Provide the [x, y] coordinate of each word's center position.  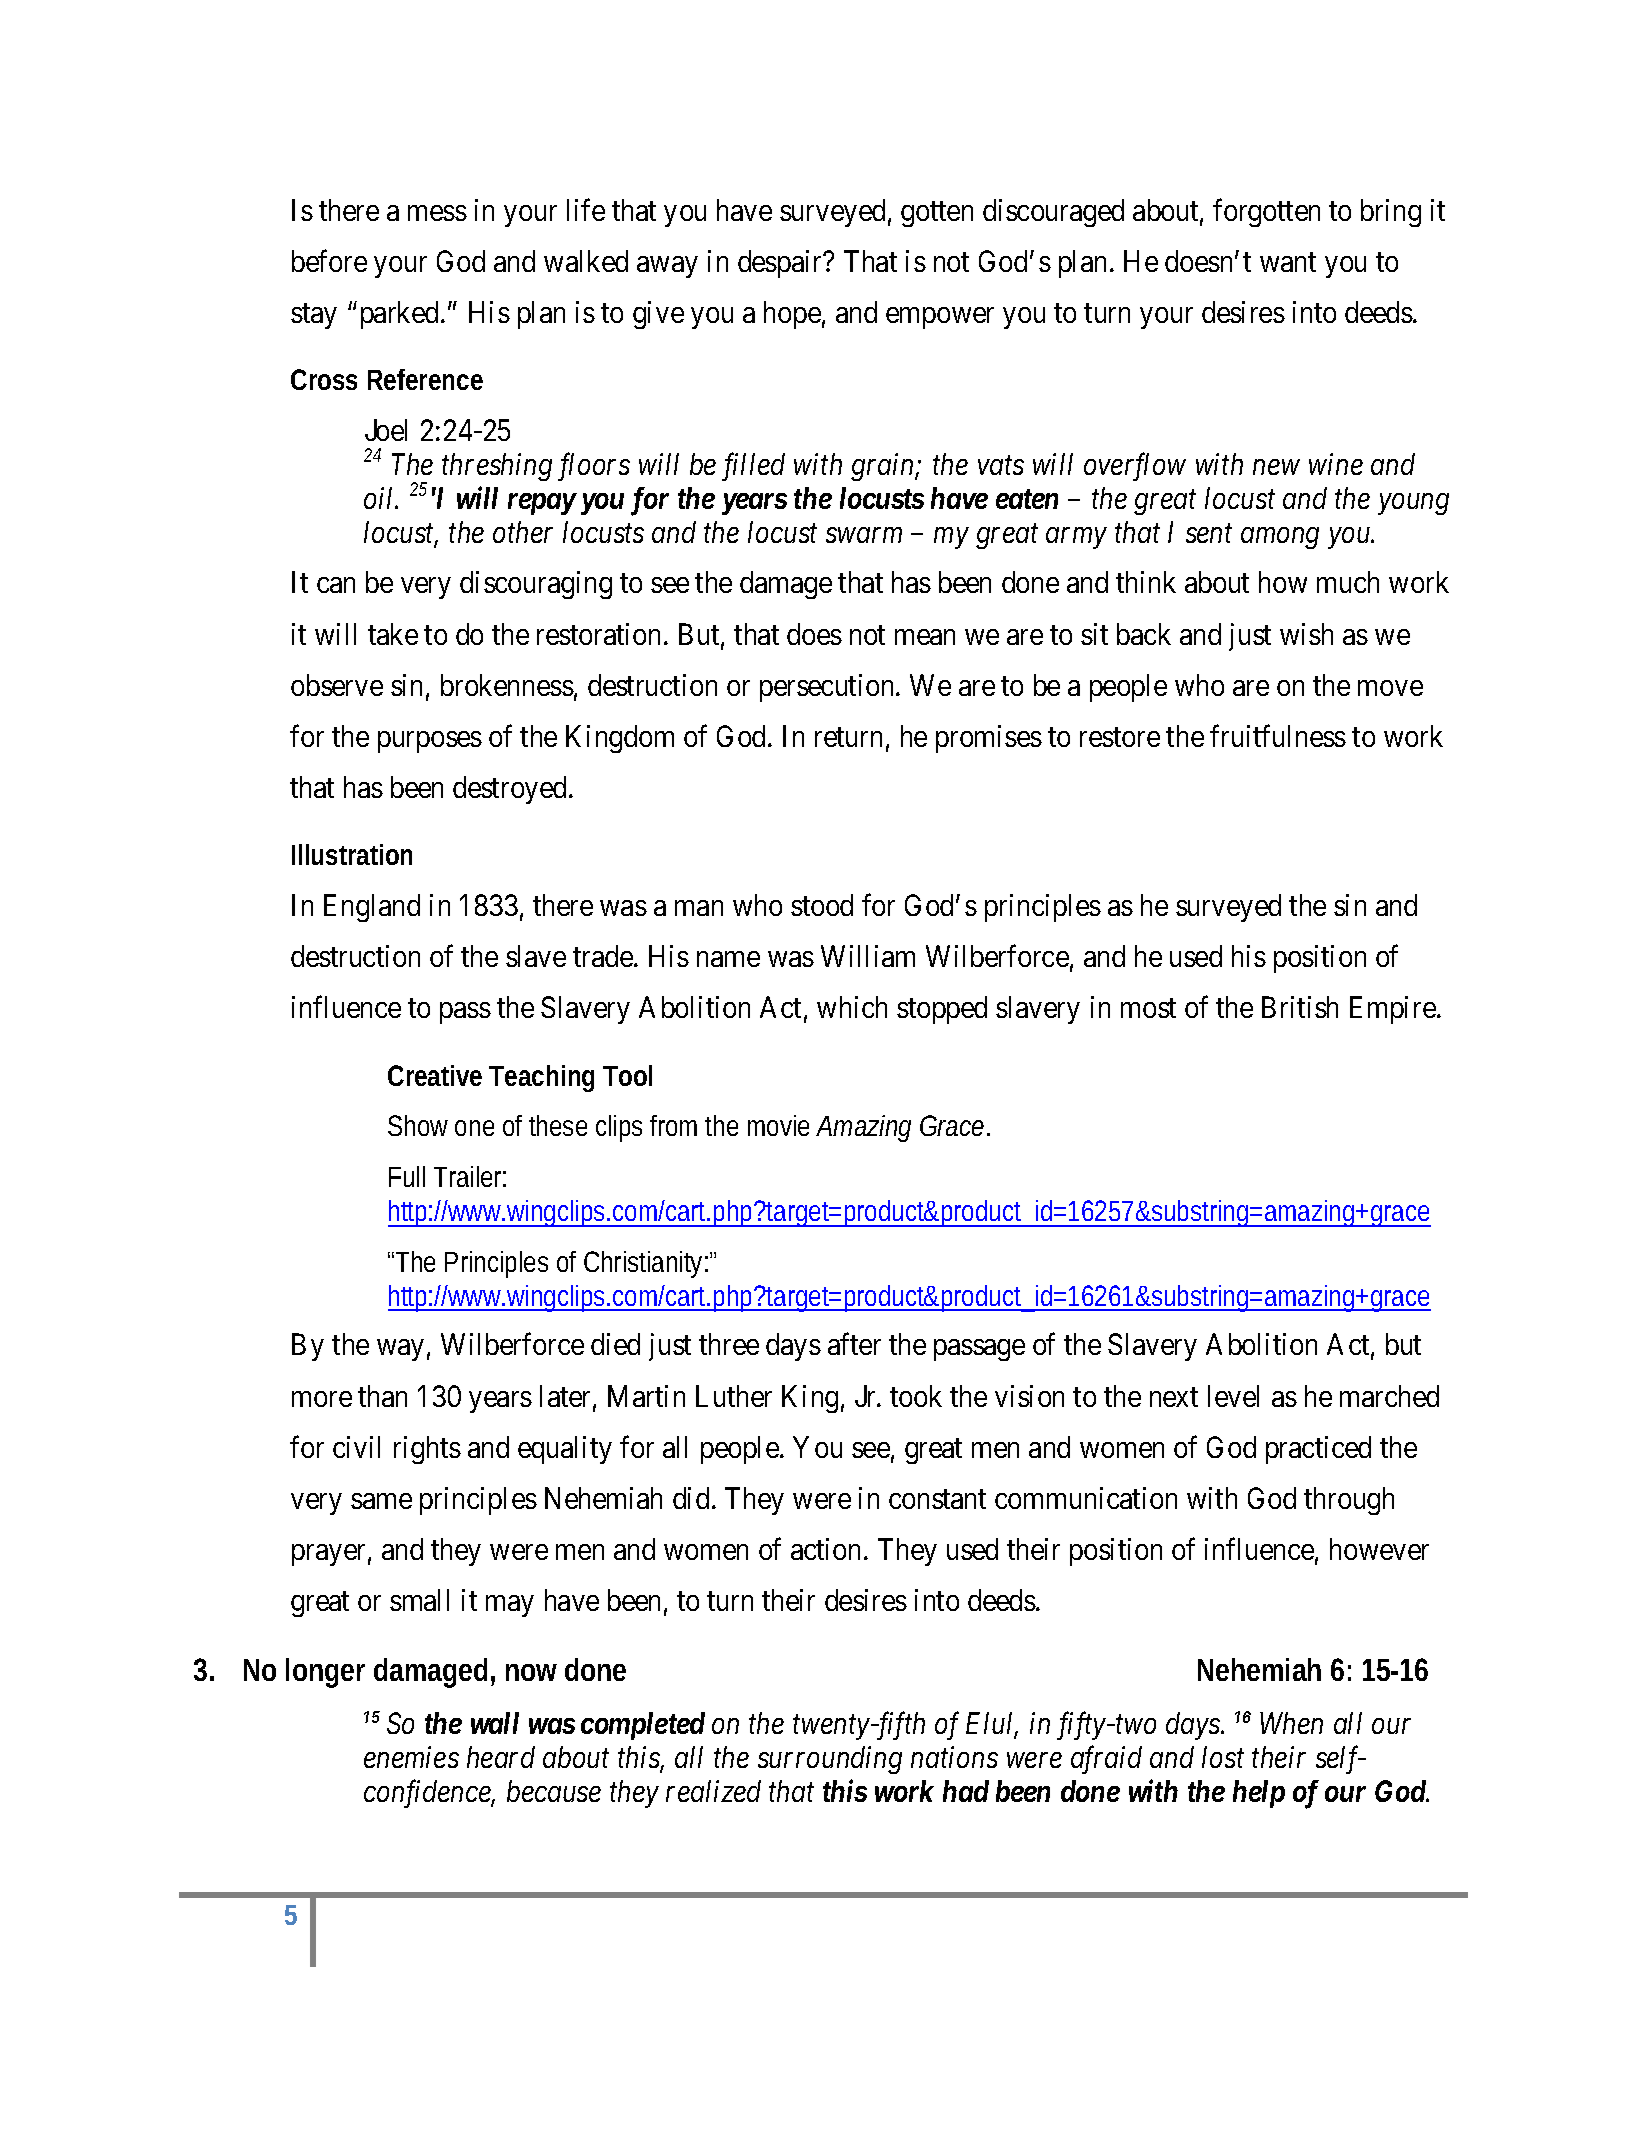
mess [437, 213]
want [1288, 262]
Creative [435, 1075]
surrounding [830, 1760]
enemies [411, 1757]
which [852, 1007]
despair [781, 264]
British [1300, 1007]
